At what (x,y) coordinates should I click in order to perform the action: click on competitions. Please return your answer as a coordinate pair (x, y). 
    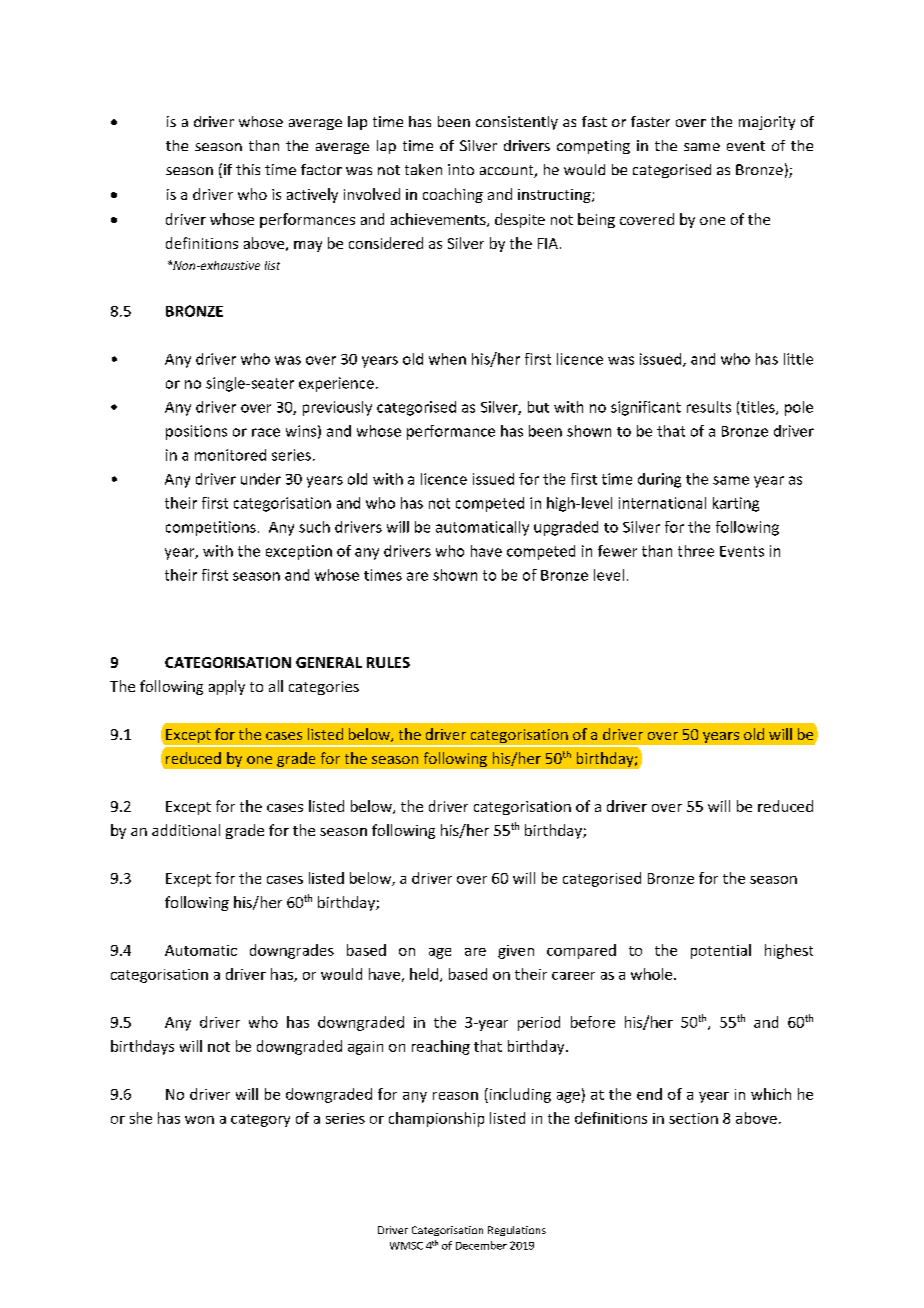
    Looking at the image, I should click on (211, 528).
